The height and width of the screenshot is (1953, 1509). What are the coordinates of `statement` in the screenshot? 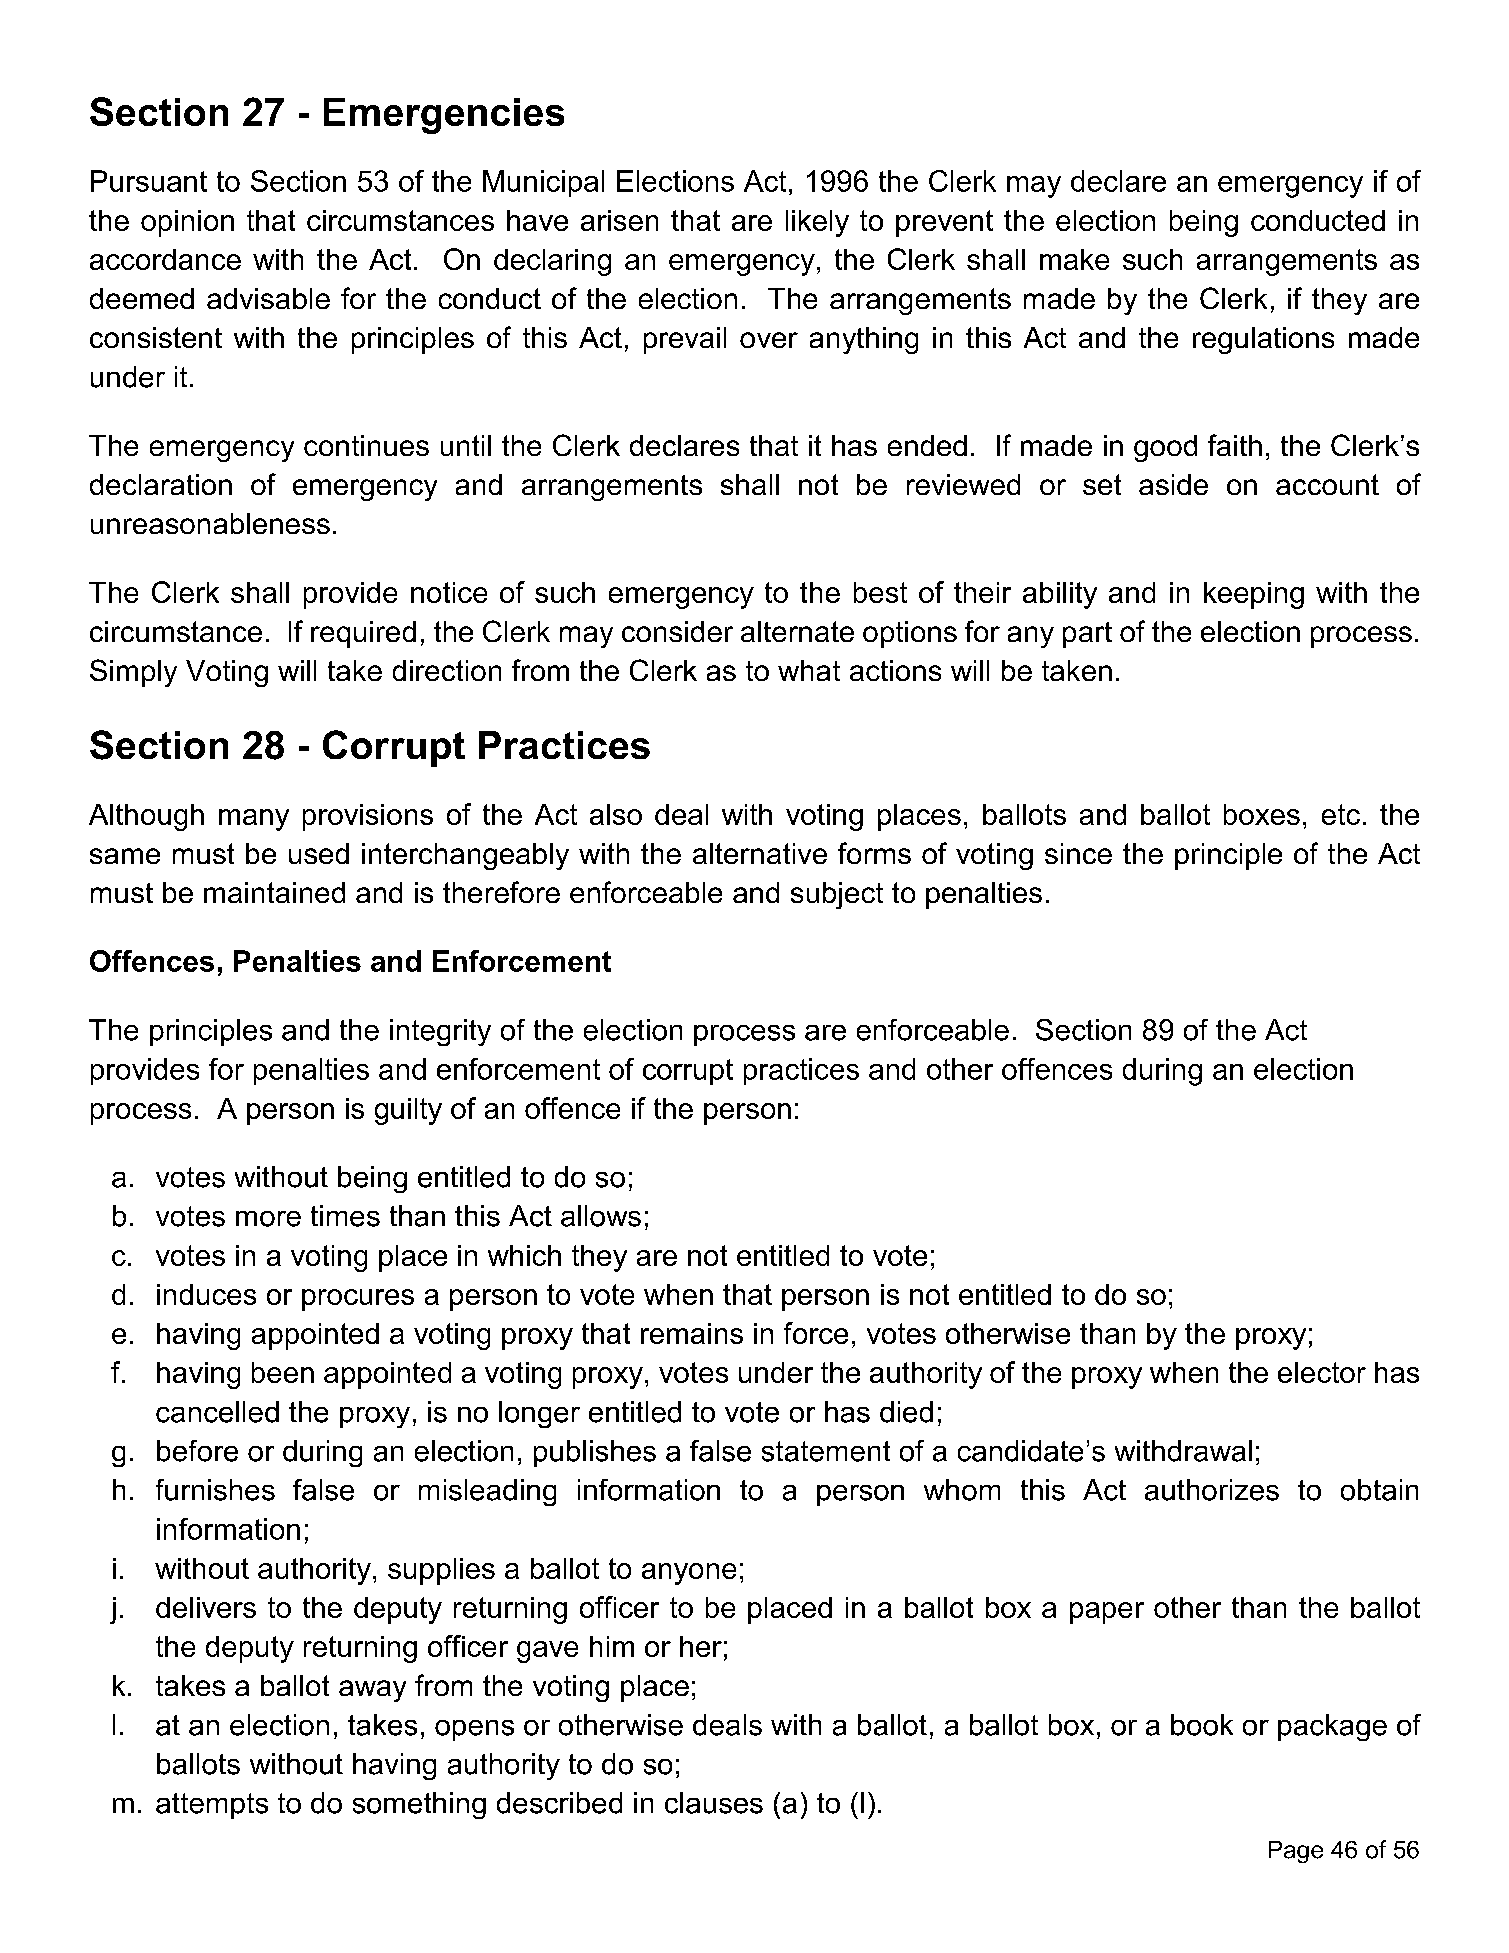 It's located at (826, 1451).
